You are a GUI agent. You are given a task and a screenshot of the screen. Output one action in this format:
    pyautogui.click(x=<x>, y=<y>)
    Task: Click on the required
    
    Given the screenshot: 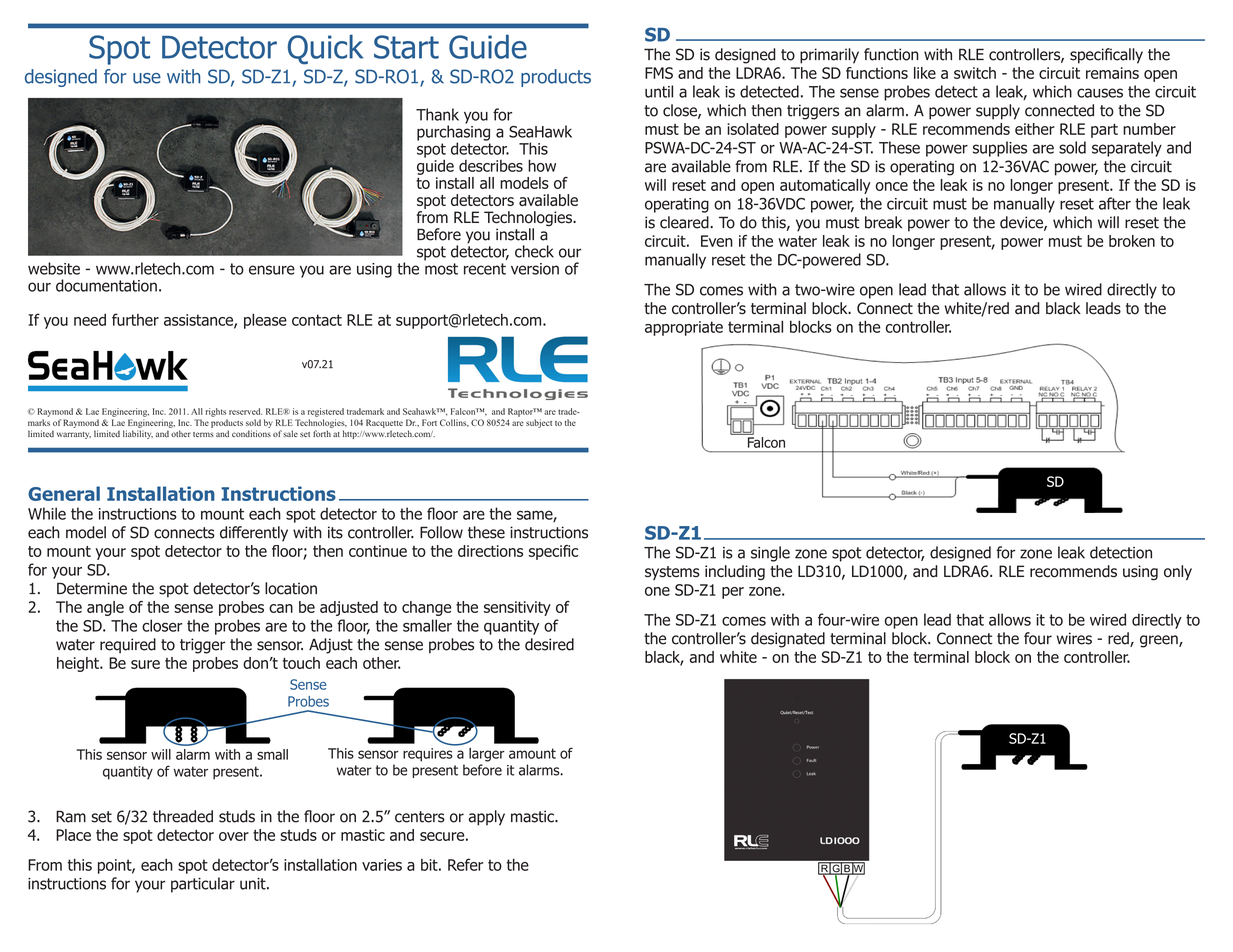 What is the action you would take?
    pyautogui.click(x=128, y=646)
